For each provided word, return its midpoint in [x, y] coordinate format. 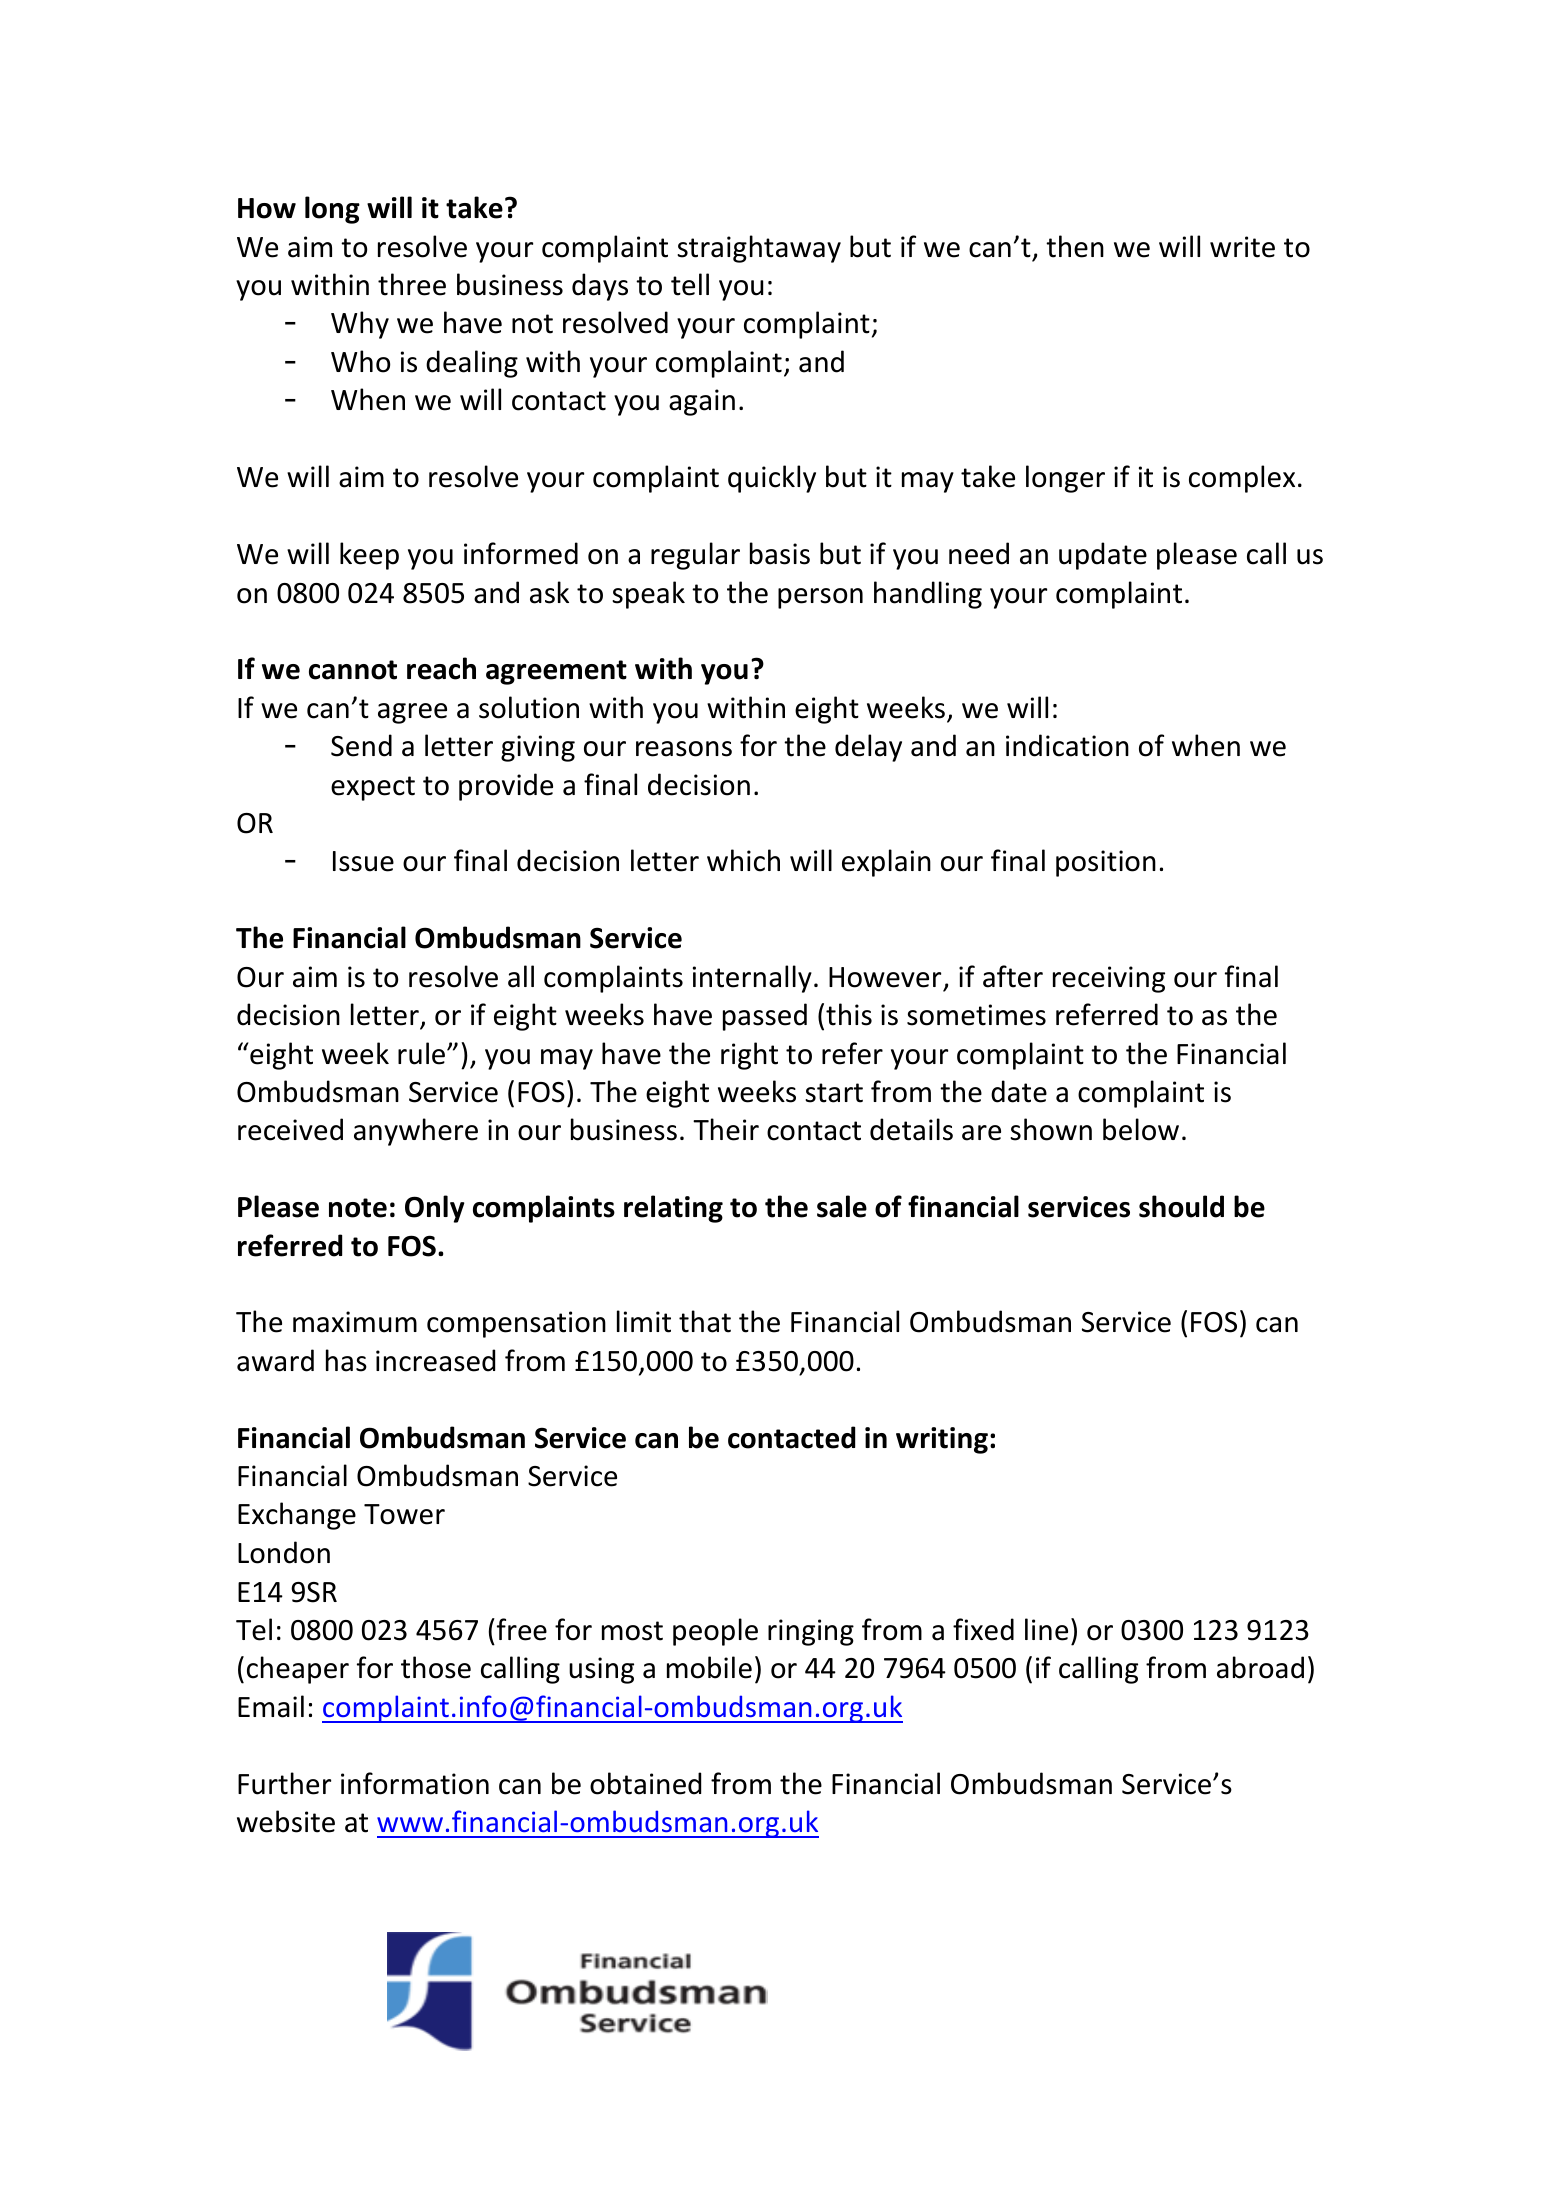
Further [284, 1783]
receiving [1109, 979]
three [412, 284]
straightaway [759, 249]
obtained [645, 1783]
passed [765, 1017]
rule [423, 1053]
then [1075, 246]
